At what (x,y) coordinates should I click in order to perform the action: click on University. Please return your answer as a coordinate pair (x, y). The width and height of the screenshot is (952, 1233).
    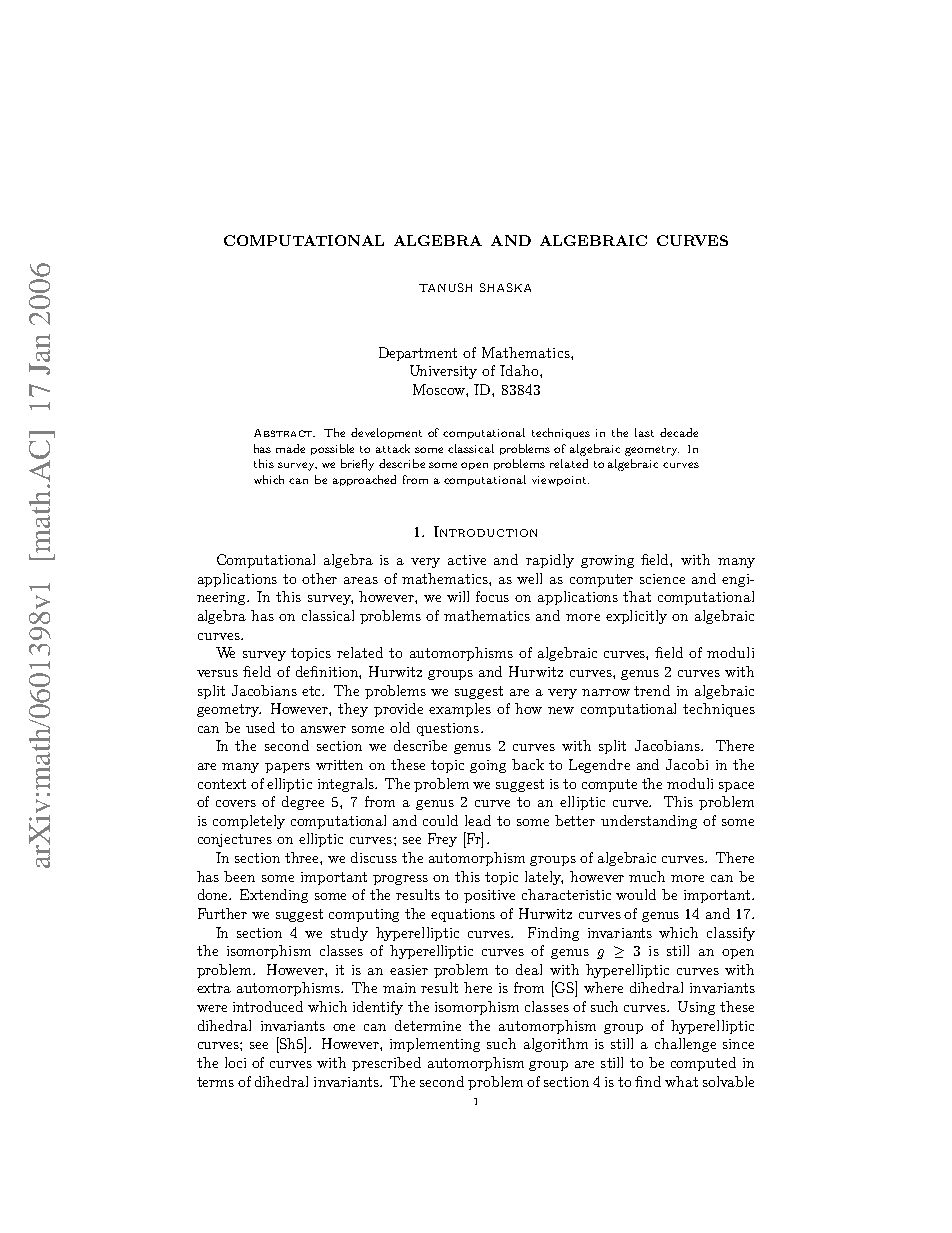
    Looking at the image, I should click on (443, 372).
